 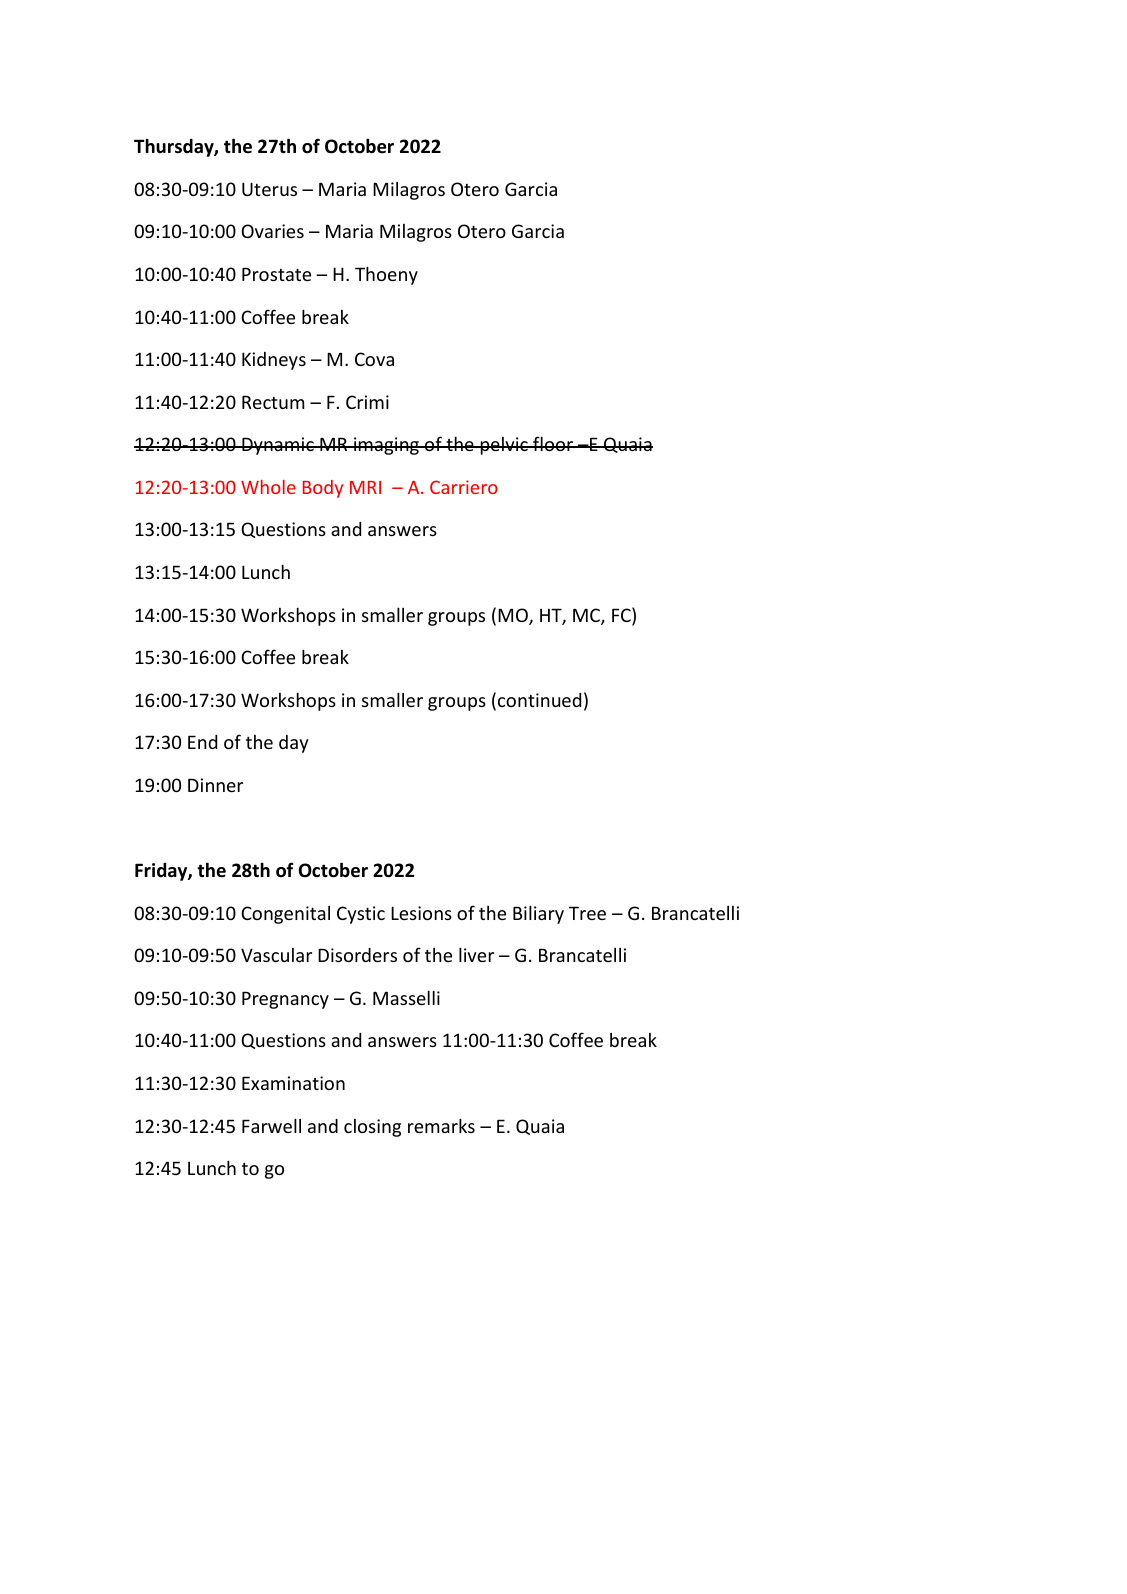 What do you see at coordinates (272, 231) in the screenshot?
I see `Ovaries` at bounding box center [272, 231].
